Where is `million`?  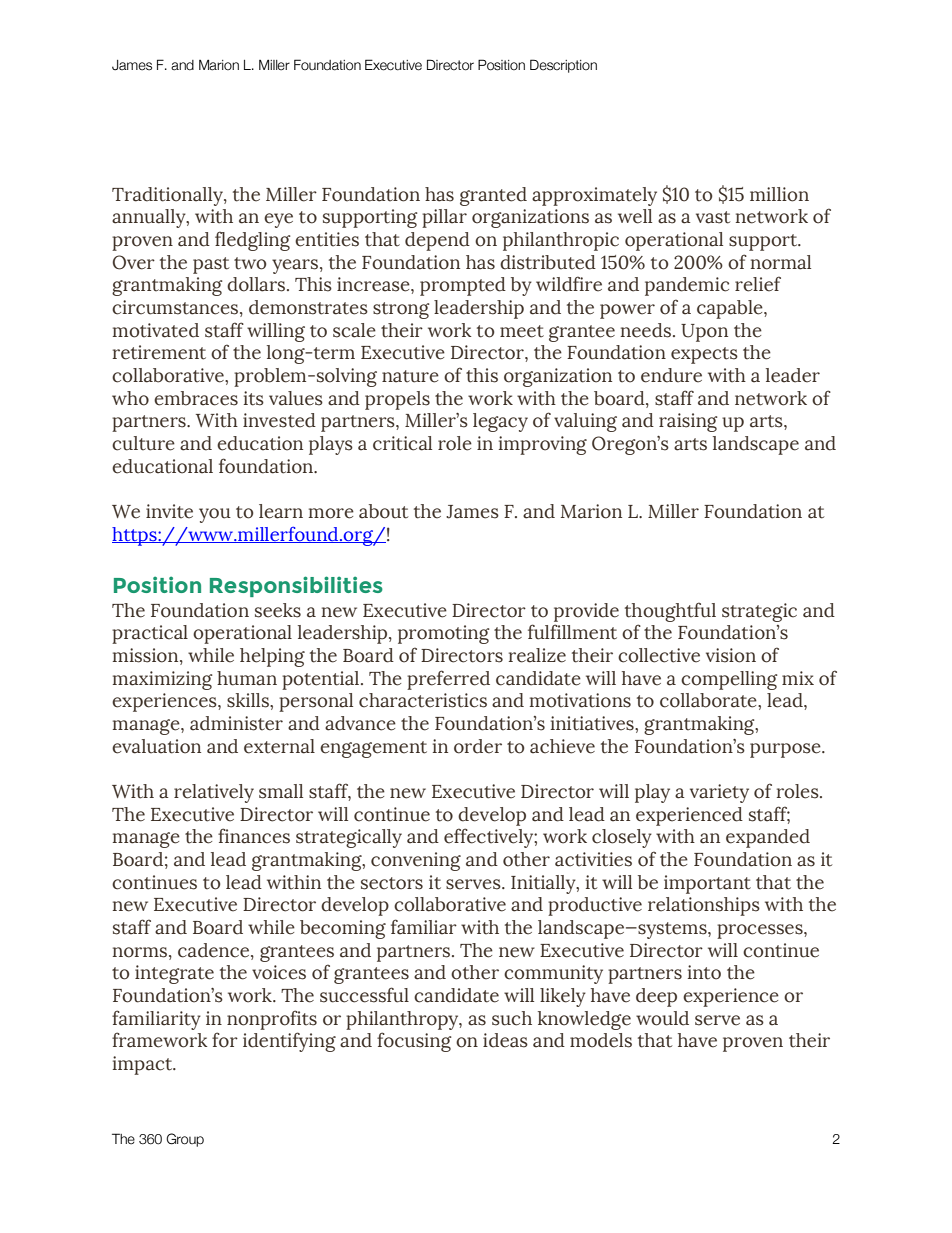
million is located at coordinates (779, 194).
